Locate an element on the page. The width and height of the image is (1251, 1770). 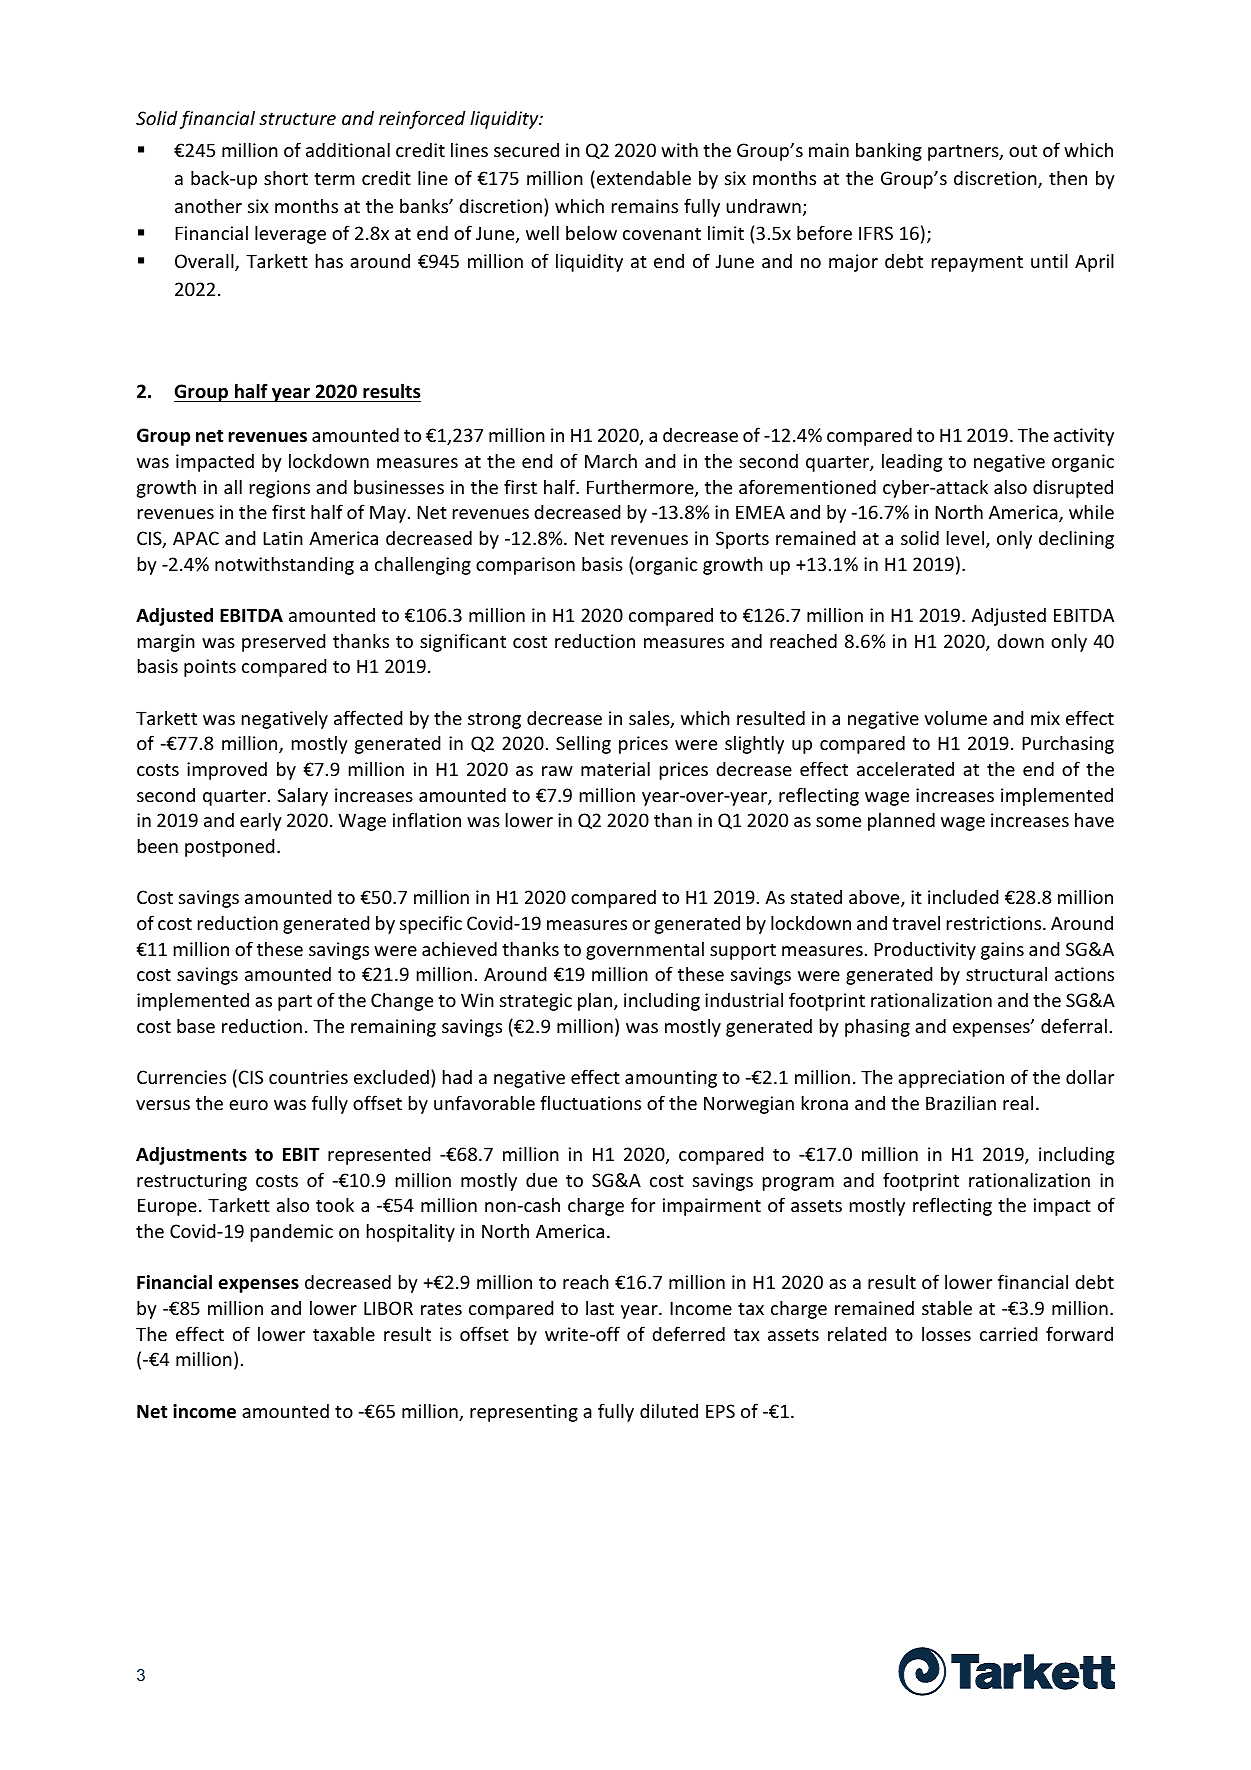
strategic is located at coordinates (536, 1002).
